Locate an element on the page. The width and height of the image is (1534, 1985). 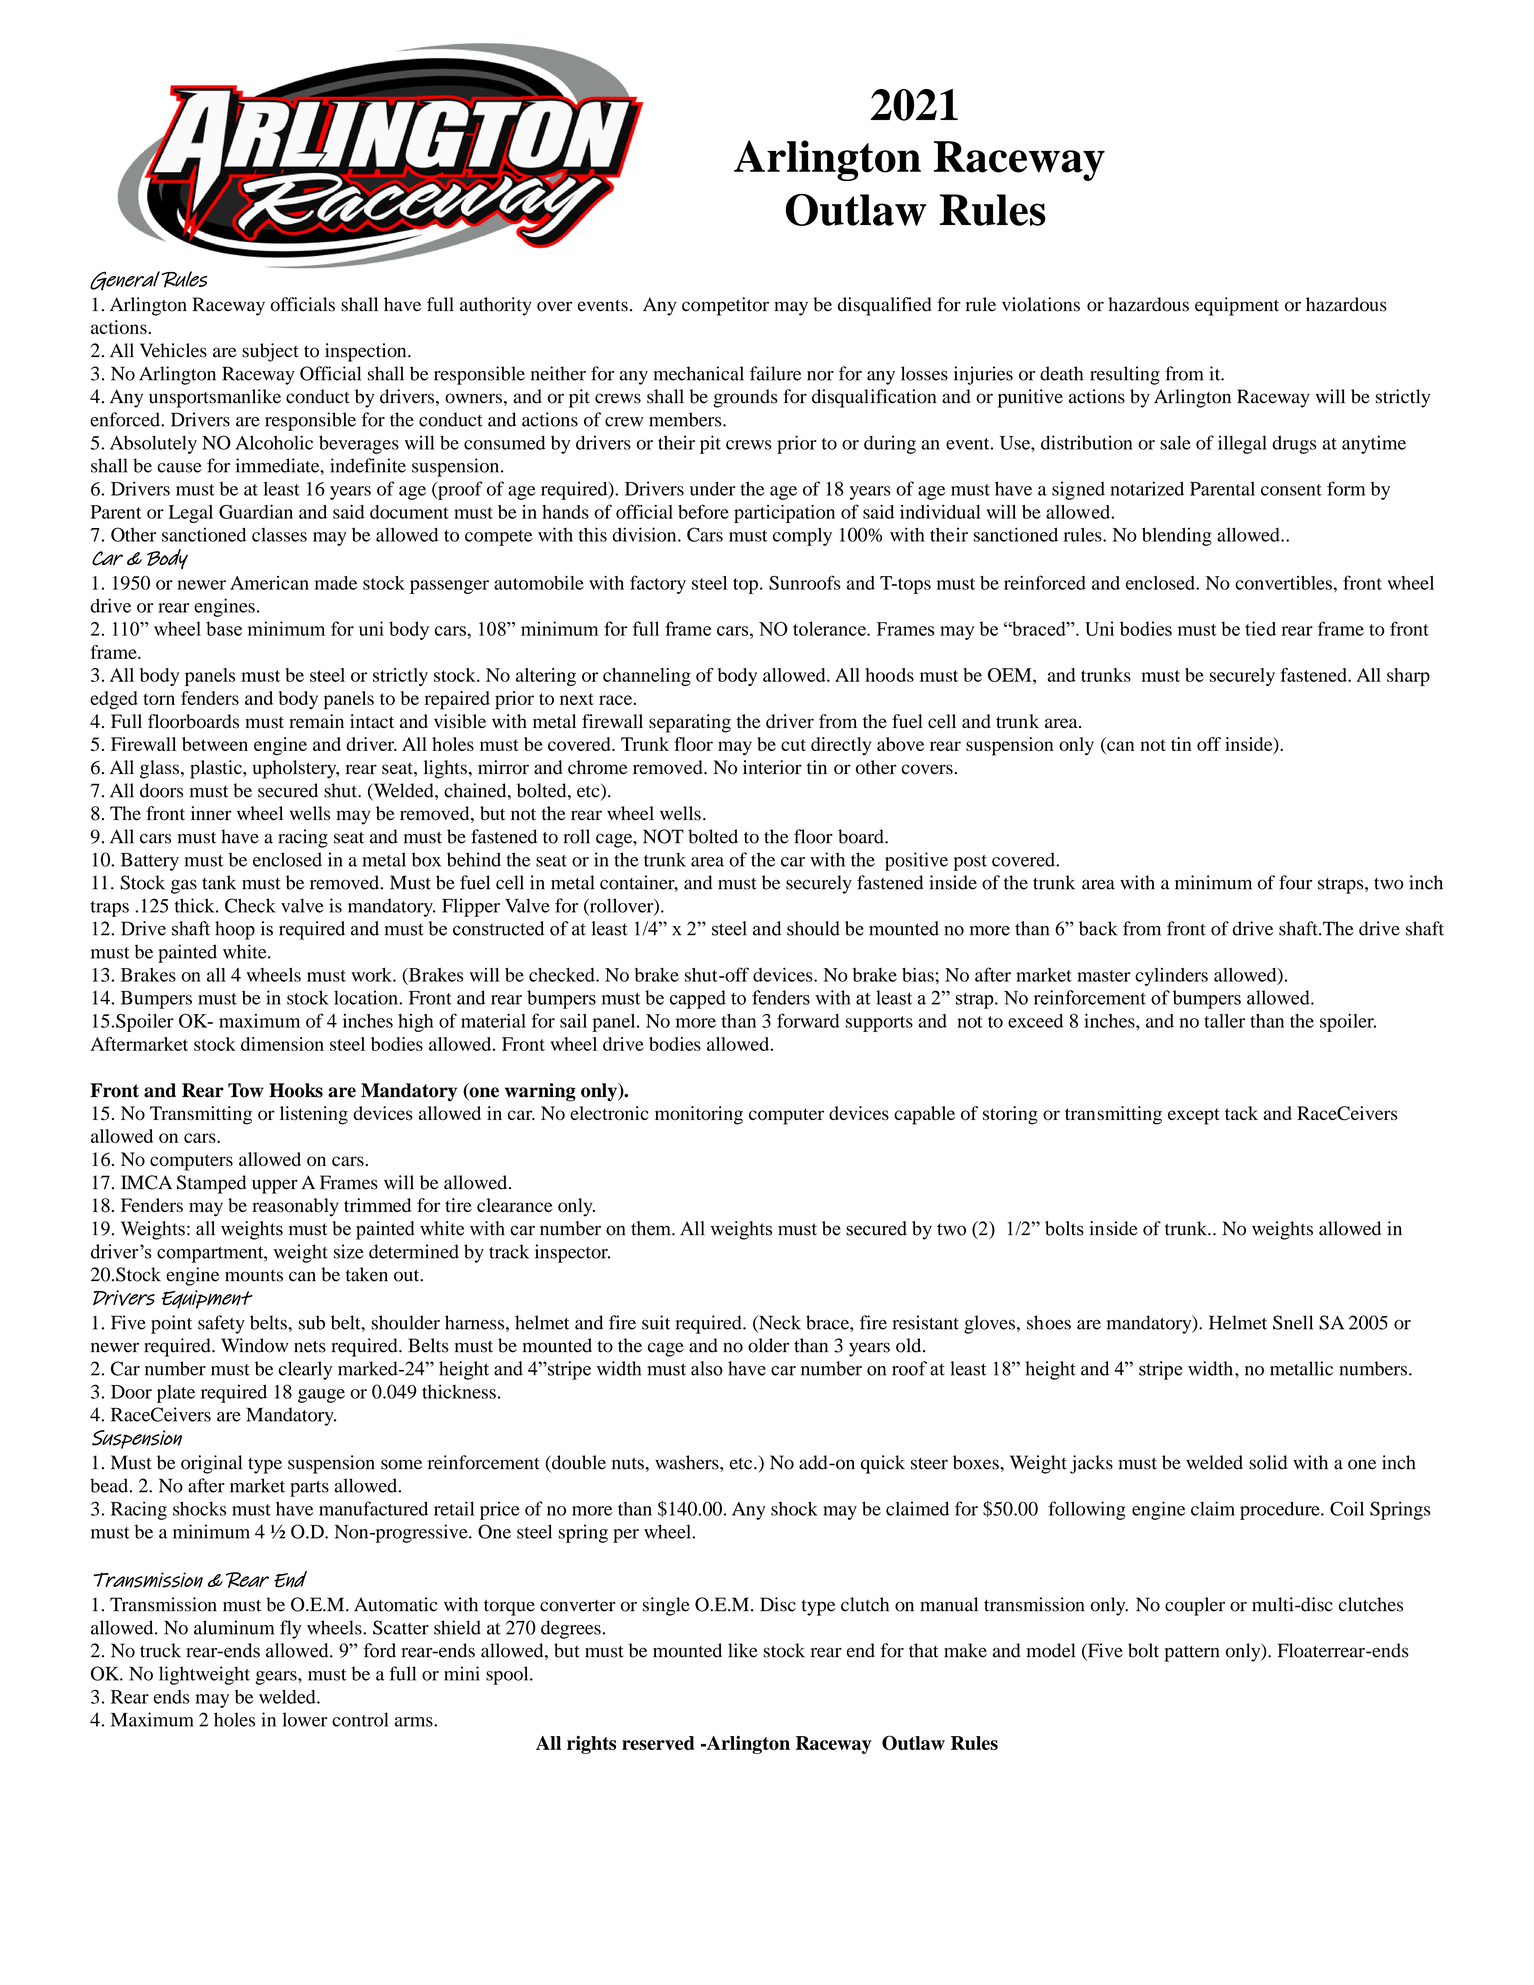
base is located at coordinates (224, 628).
